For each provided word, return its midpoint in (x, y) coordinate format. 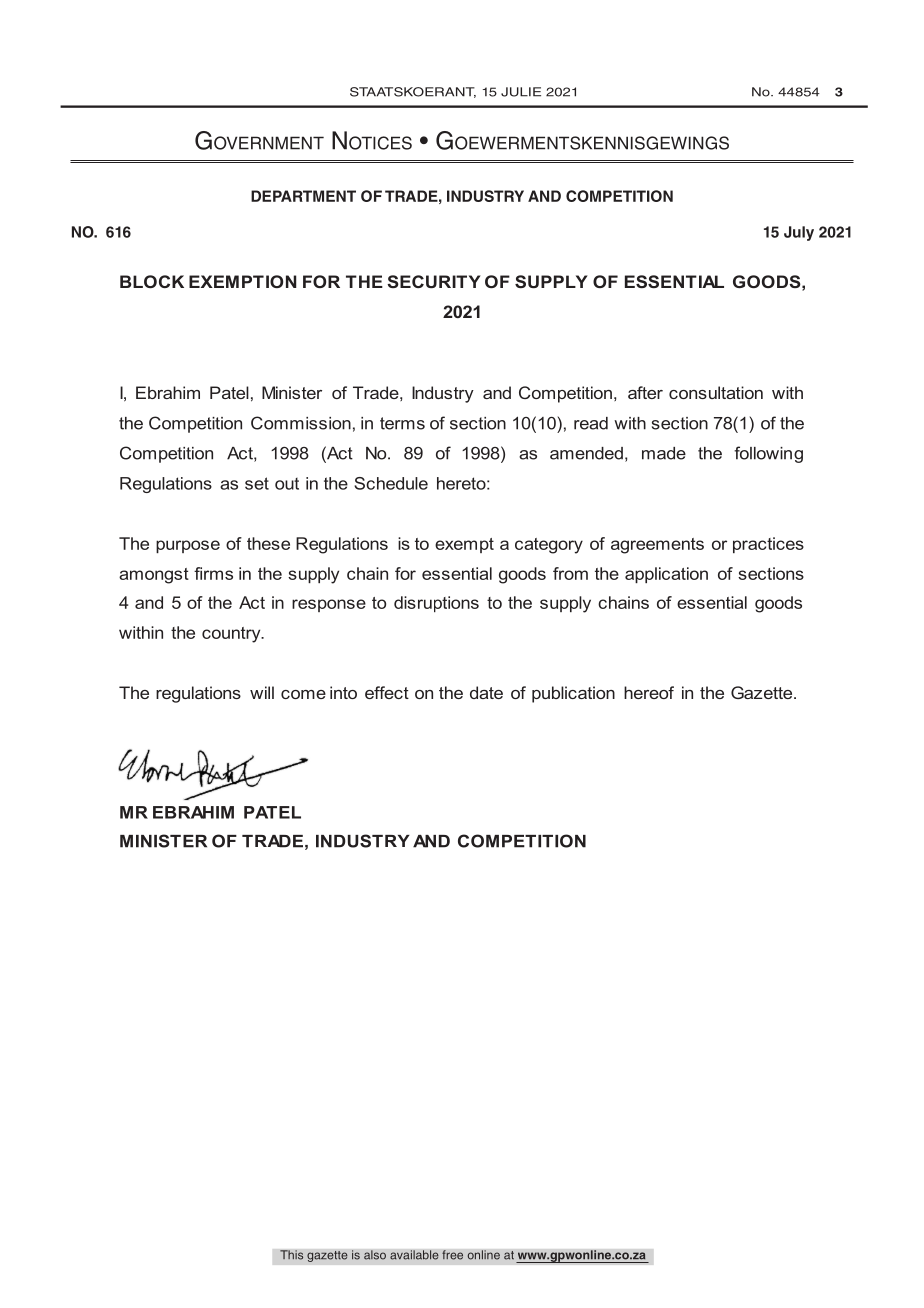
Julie (521, 92)
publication (573, 694)
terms (402, 423)
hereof (649, 692)
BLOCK (152, 281)
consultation (716, 392)
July (799, 233)
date (486, 692)
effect (387, 692)
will (262, 692)
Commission (301, 423)
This (292, 1255)
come (303, 694)
